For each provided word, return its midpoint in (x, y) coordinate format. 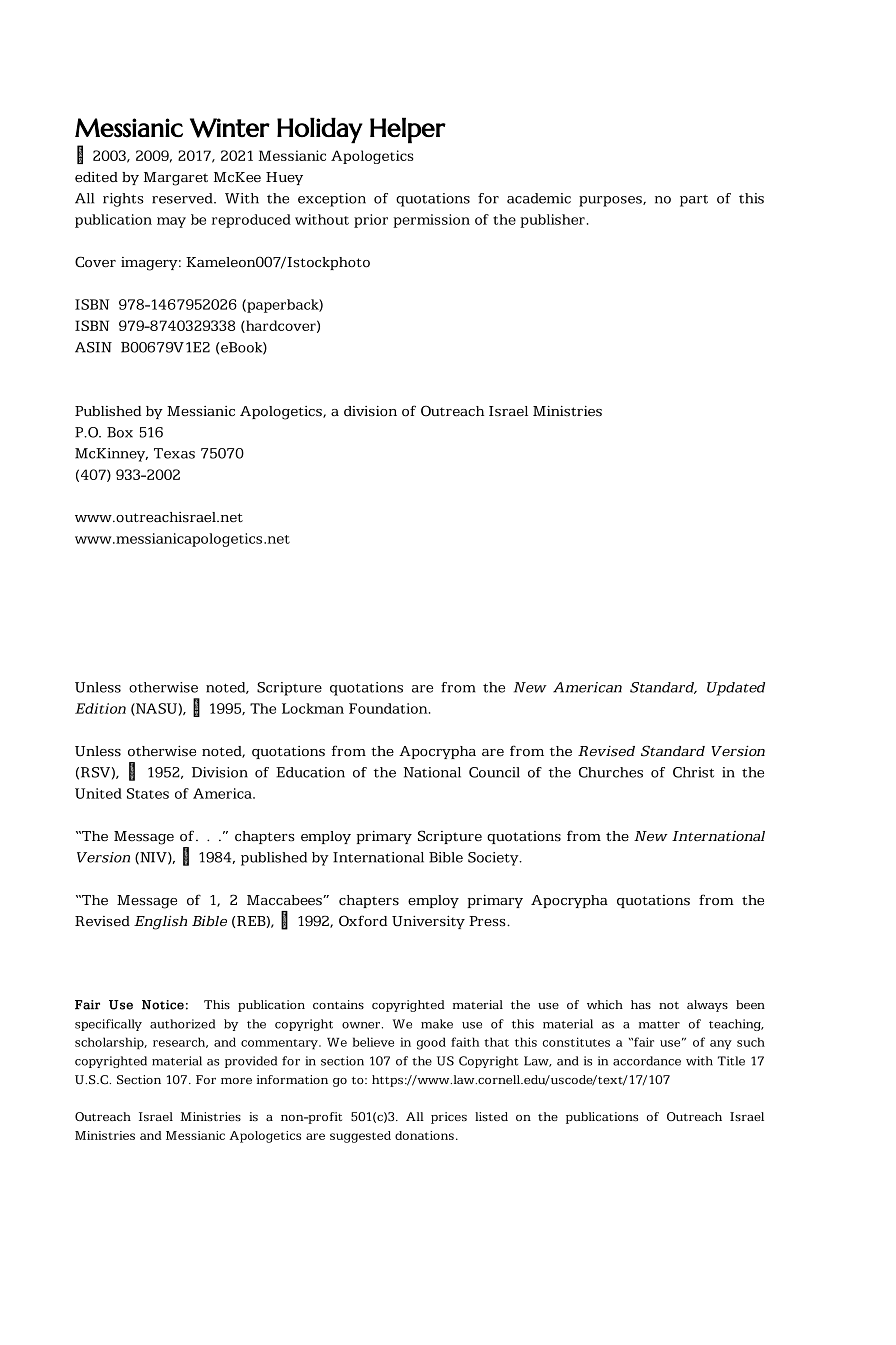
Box (120, 432)
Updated (736, 689)
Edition (100, 708)
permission (431, 221)
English (160, 922)
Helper (408, 130)
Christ (693, 772)
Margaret (176, 179)
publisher (552, 221)
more (236, 1081)
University (428, 922)
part (694, 201)
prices (449, 1118)
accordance (647, 1061)
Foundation (389, 708)
